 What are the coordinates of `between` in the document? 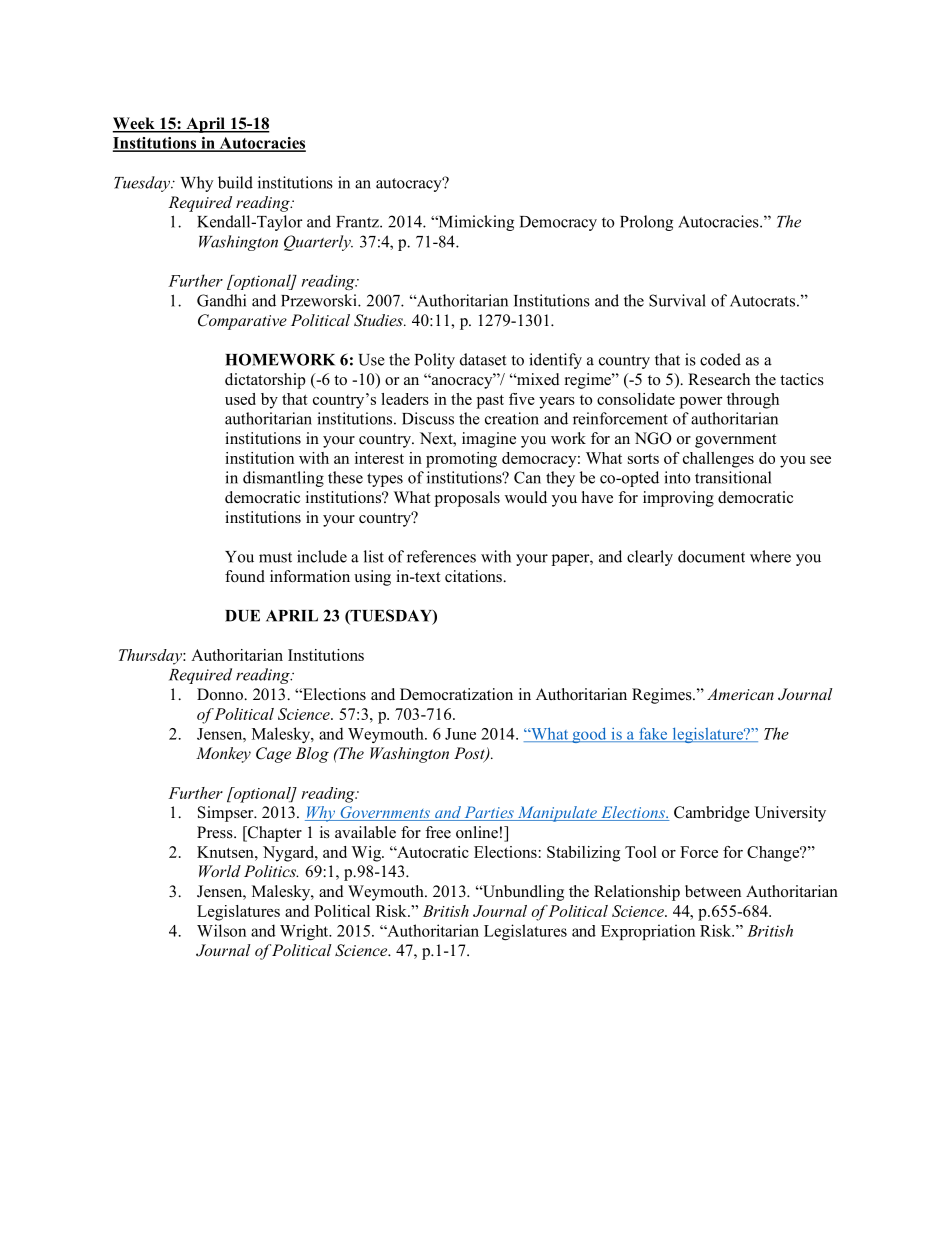 It's located at (713, 891).
